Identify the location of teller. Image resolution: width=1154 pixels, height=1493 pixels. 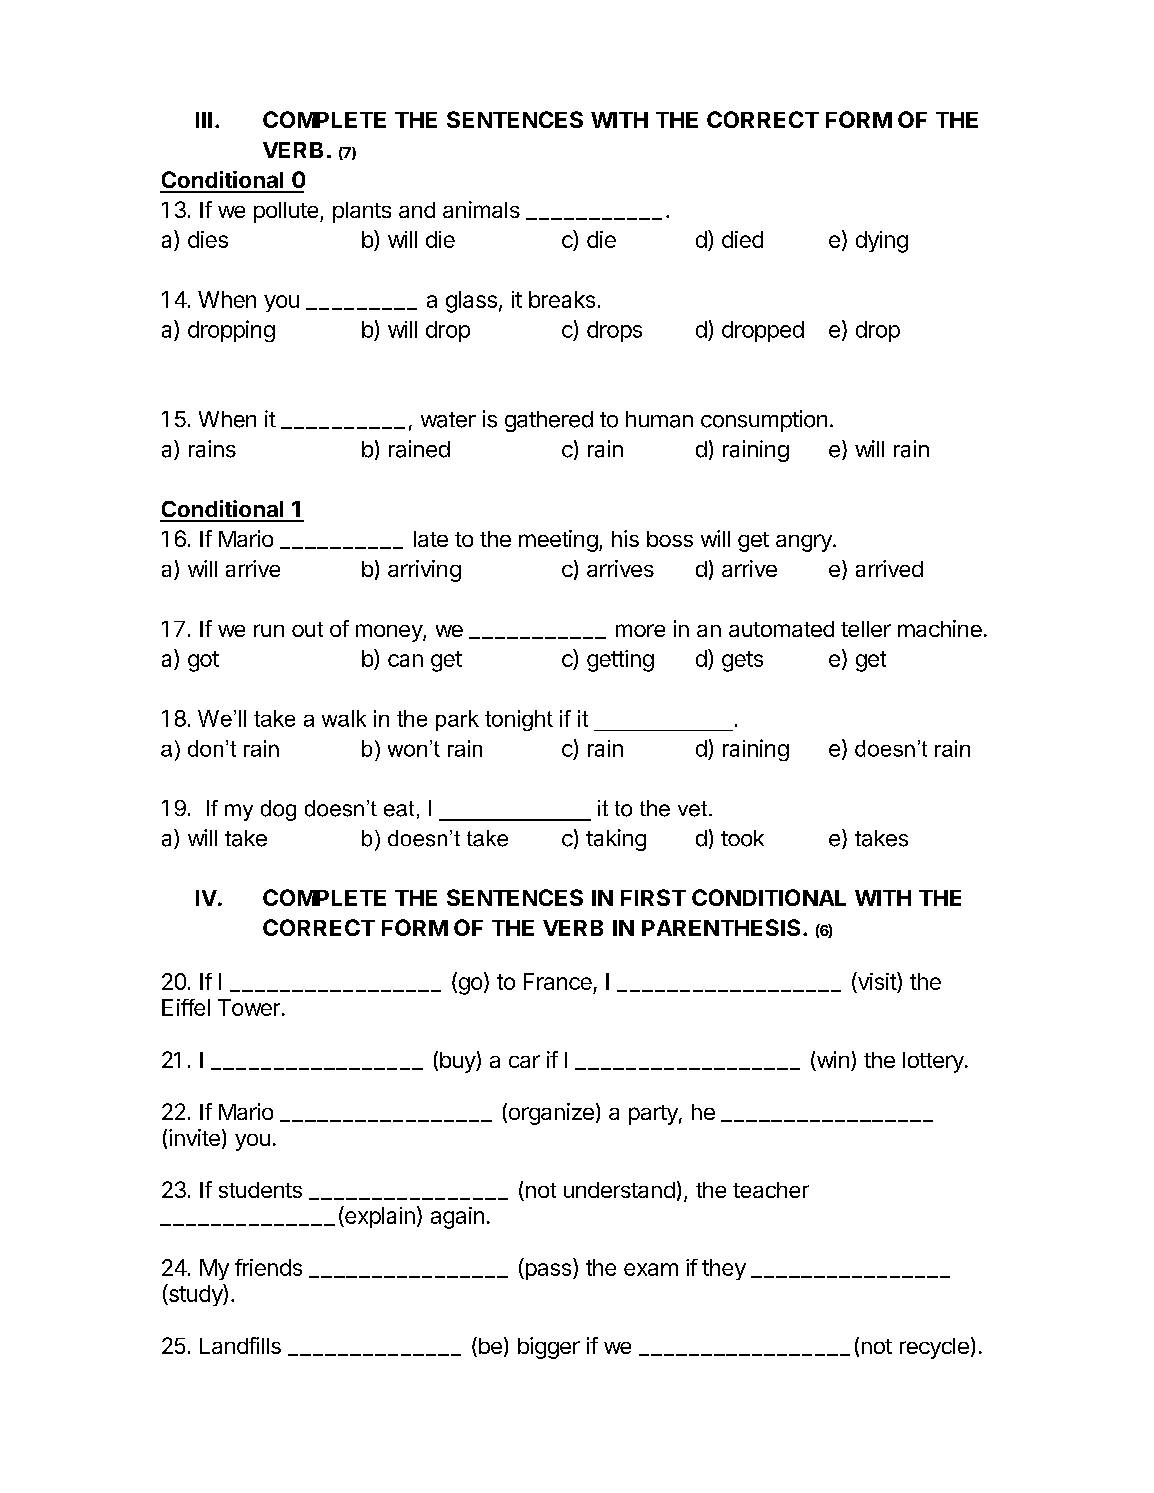
(866, 629).
